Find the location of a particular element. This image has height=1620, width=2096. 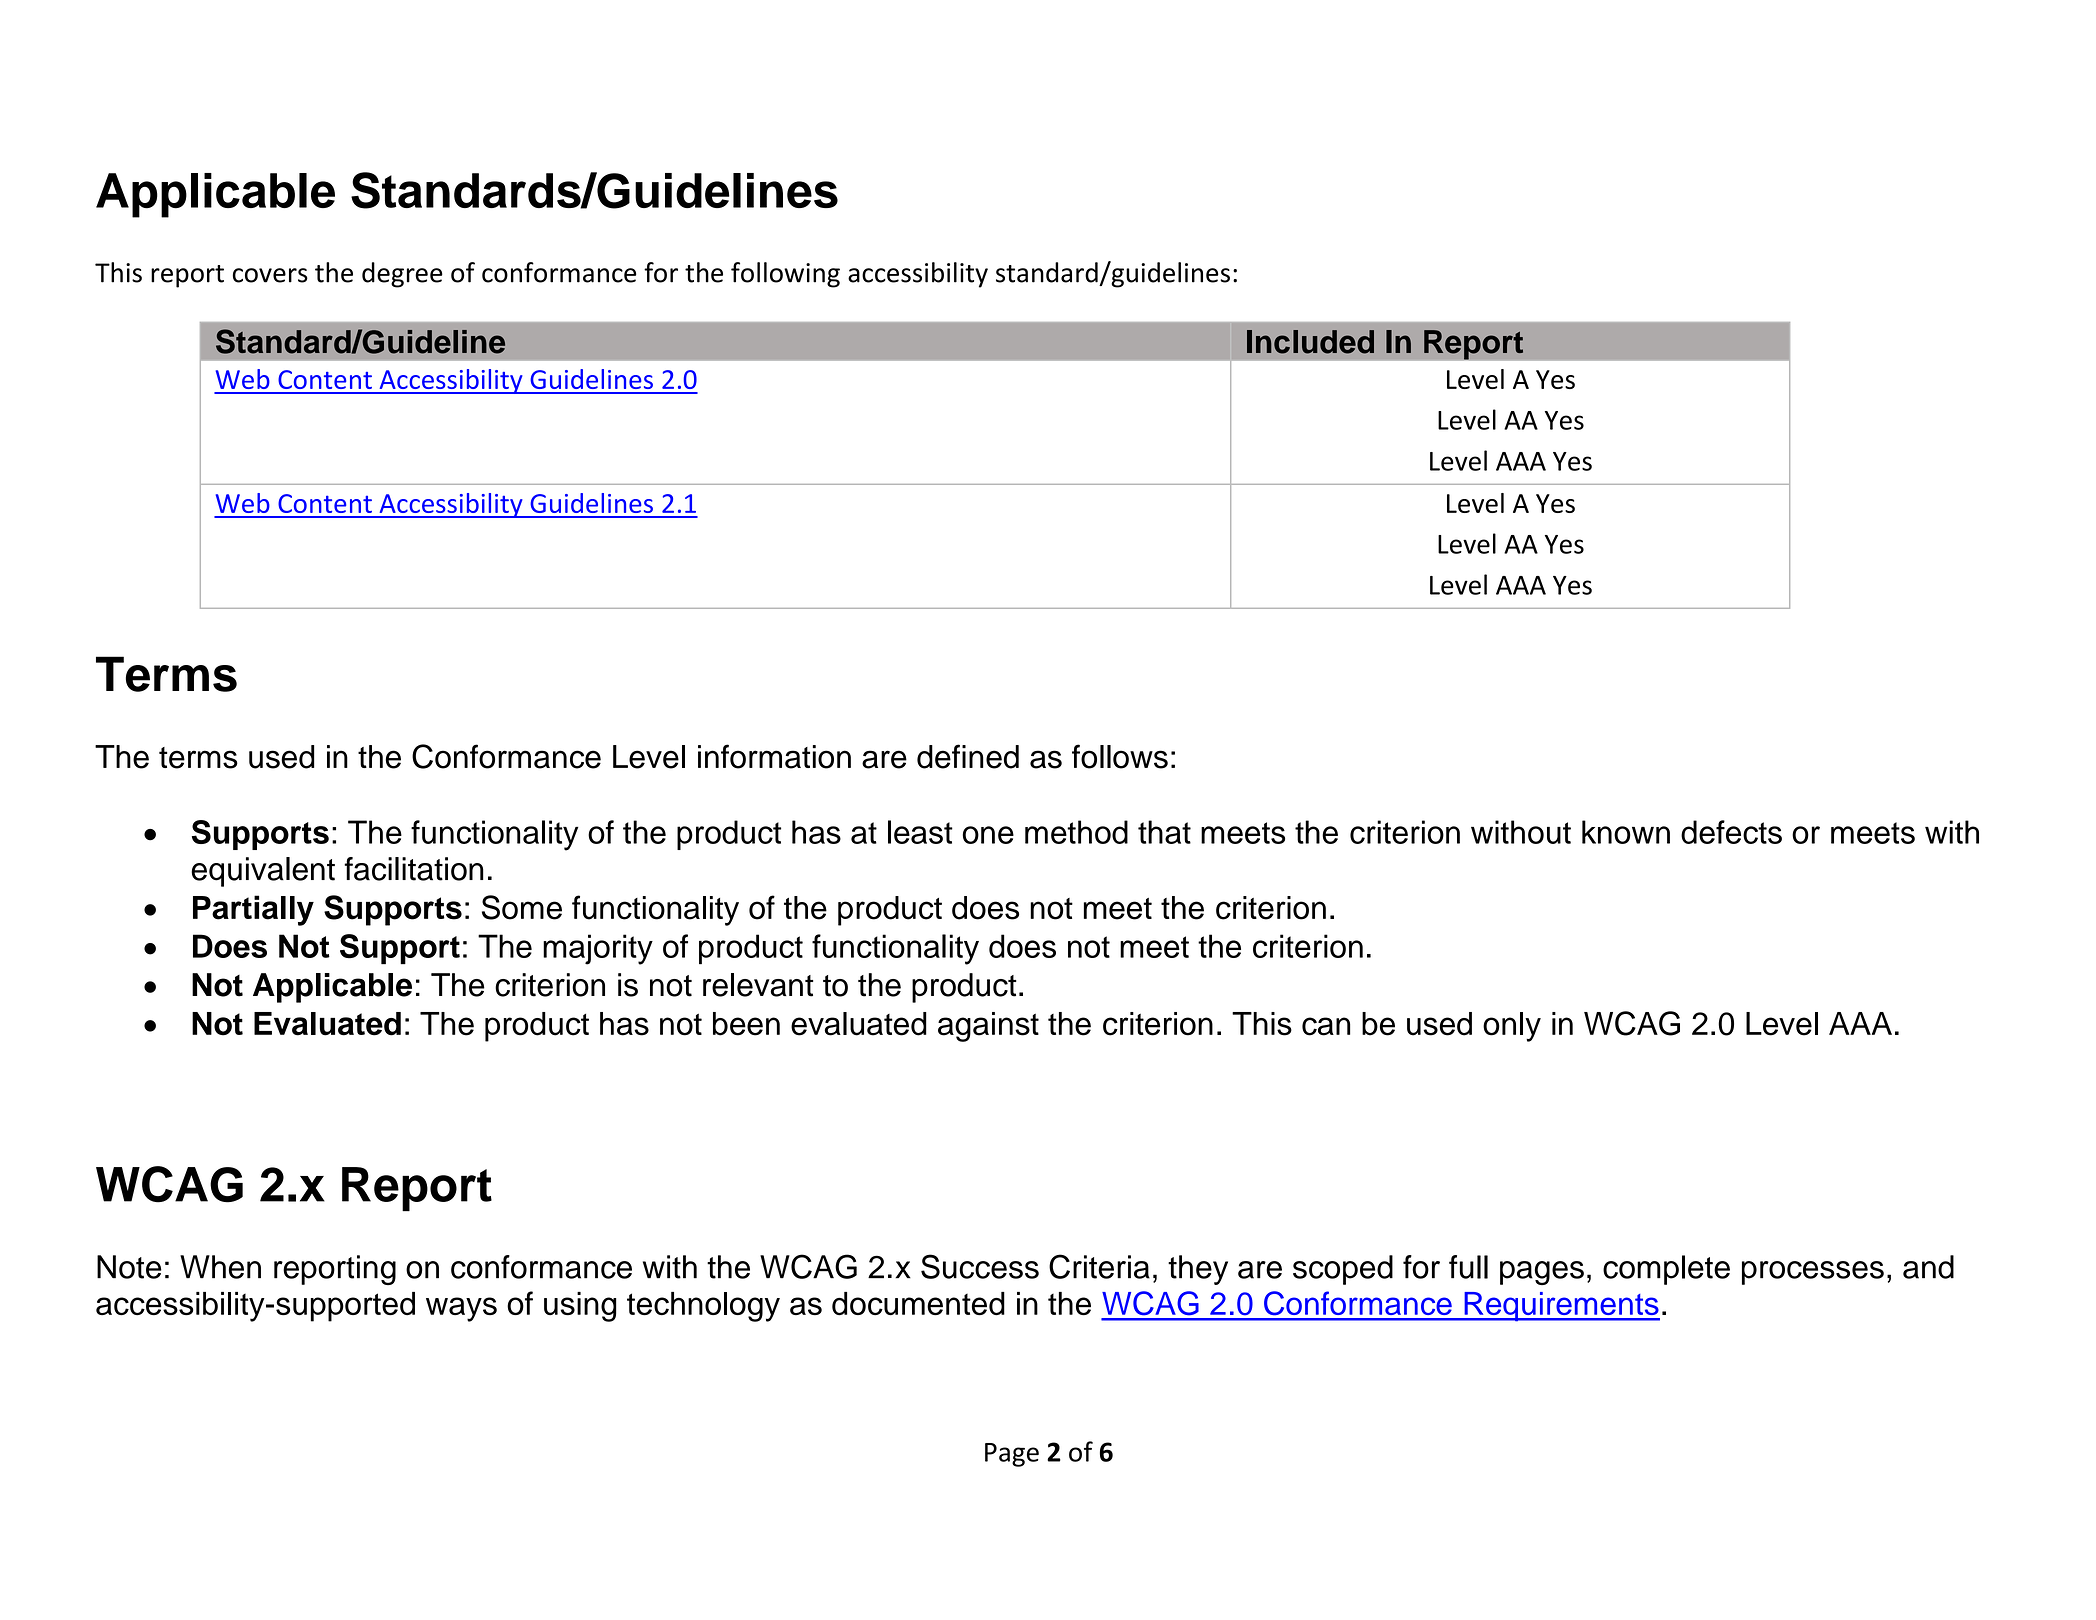

When is located at coordinates (220, 1267).
